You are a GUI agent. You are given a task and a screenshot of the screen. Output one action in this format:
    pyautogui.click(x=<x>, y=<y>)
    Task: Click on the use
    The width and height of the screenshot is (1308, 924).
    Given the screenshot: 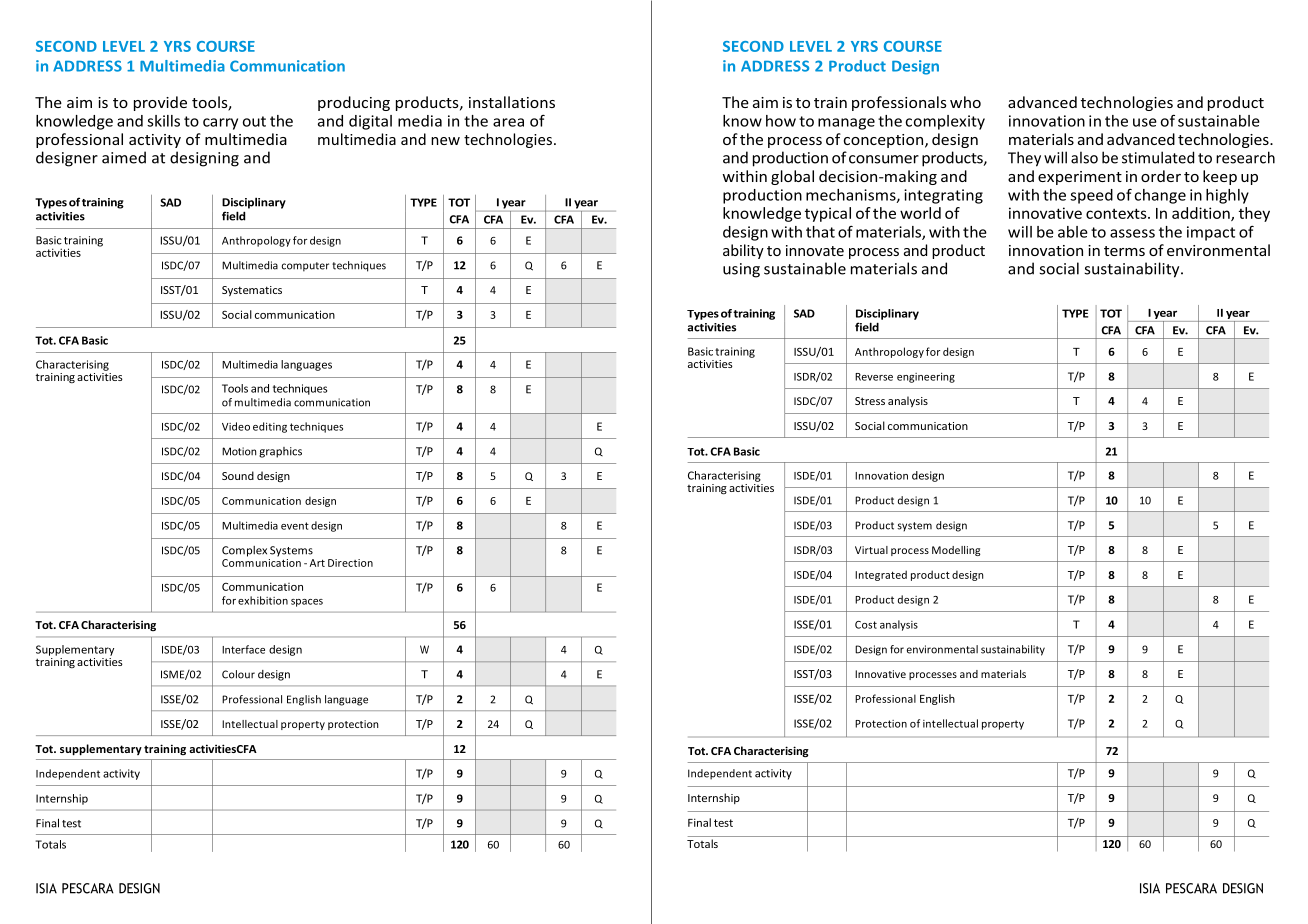 What is the action you would take?
    pyautogui.click(x=1145, y=122)
